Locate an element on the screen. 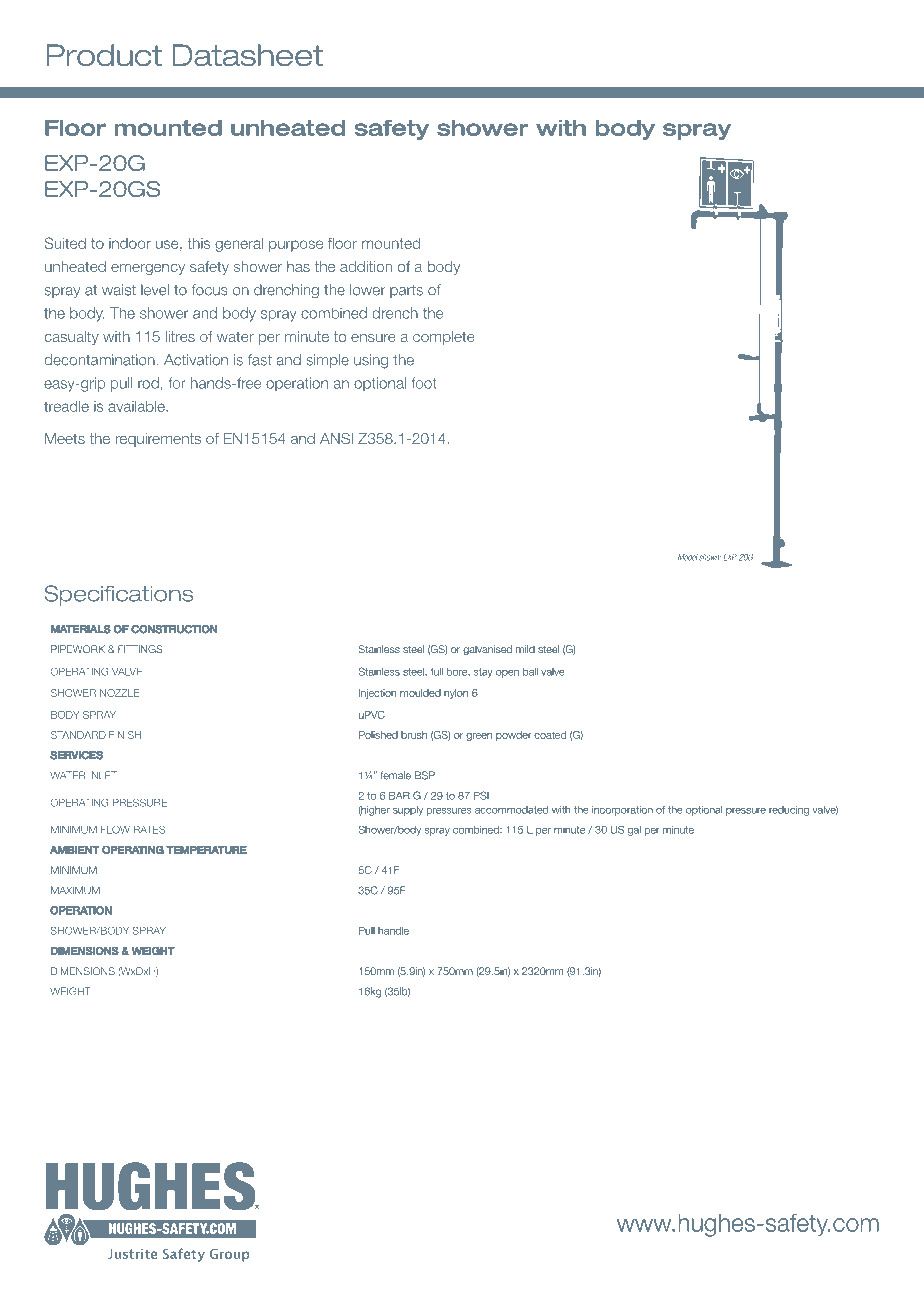 Image resolution: width=924 pixels, height=1308 pixels. CONSTRUCTION is located at coordinates (174, 629).
